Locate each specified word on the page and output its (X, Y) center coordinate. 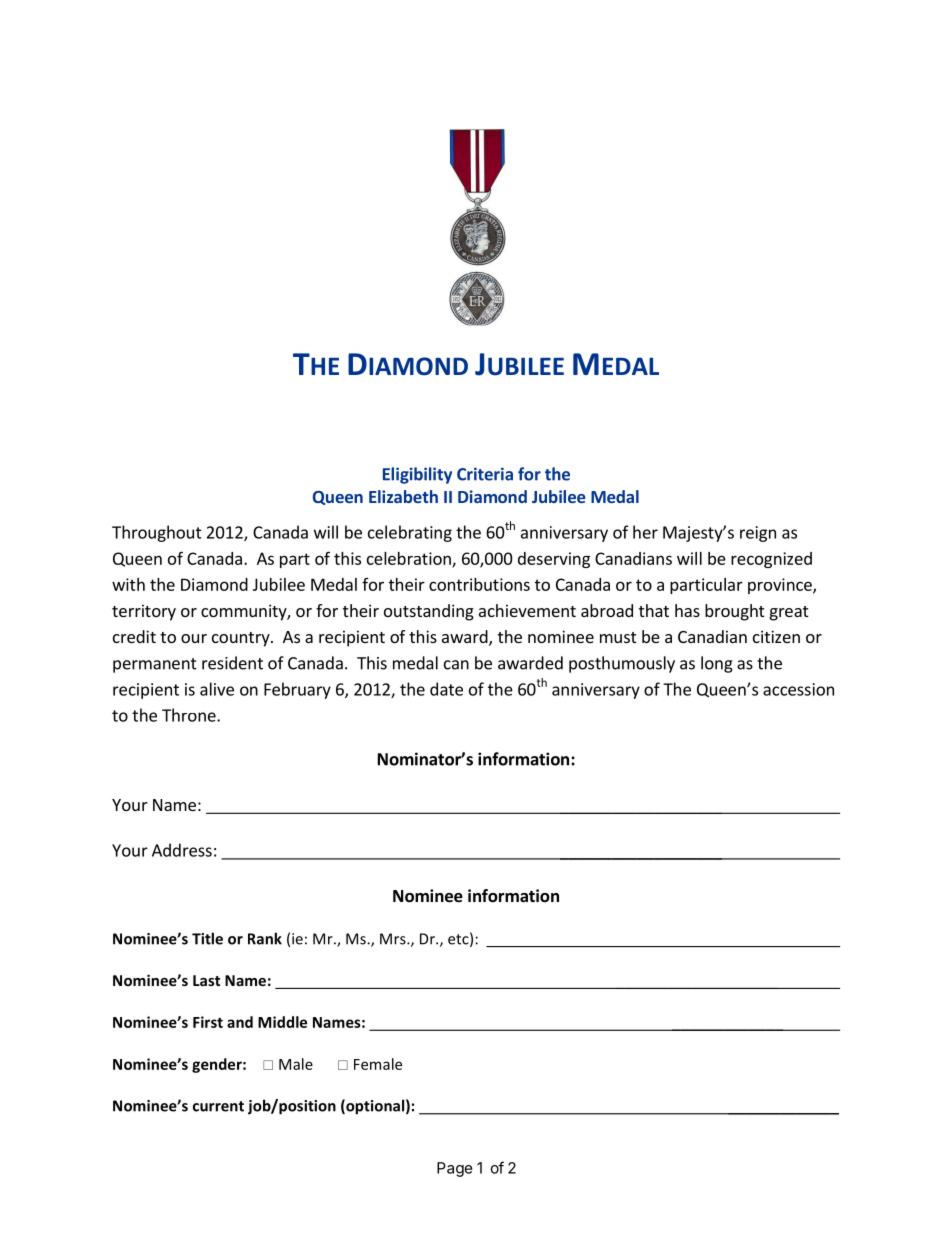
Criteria (485, 474)
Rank (265, 938)
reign (758, 534)
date (446, 689)
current (218, 1106)
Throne (190, 715)
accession (798, 689)
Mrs (394, 939)
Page (455, 1169)
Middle (282, 1022)
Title (207, 938)
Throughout (157, 533)
